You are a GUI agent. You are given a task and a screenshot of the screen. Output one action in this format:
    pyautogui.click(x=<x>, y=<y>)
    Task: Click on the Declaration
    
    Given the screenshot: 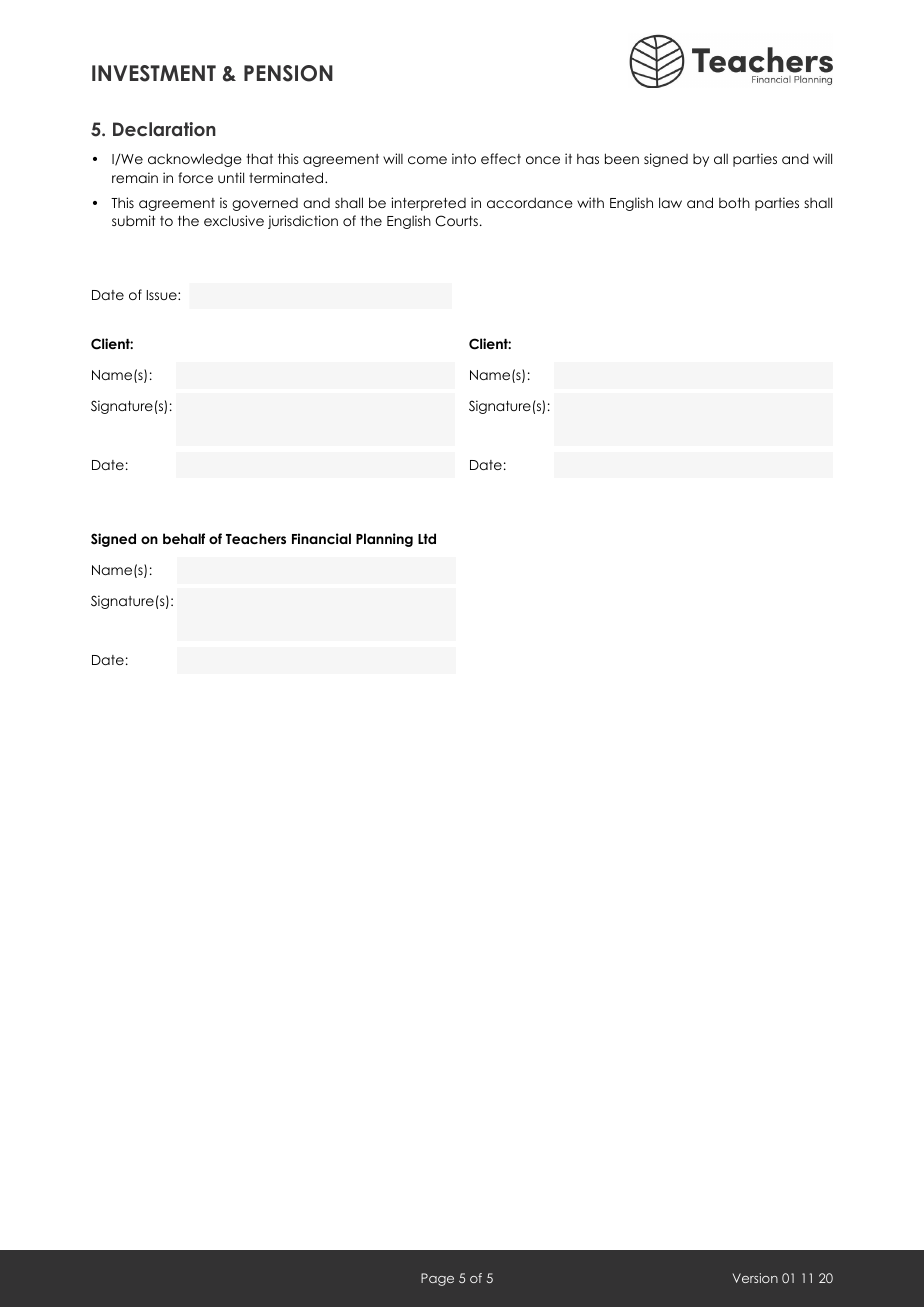 What is the action you would take?
    pyautogui.click(x=164, y=129)
